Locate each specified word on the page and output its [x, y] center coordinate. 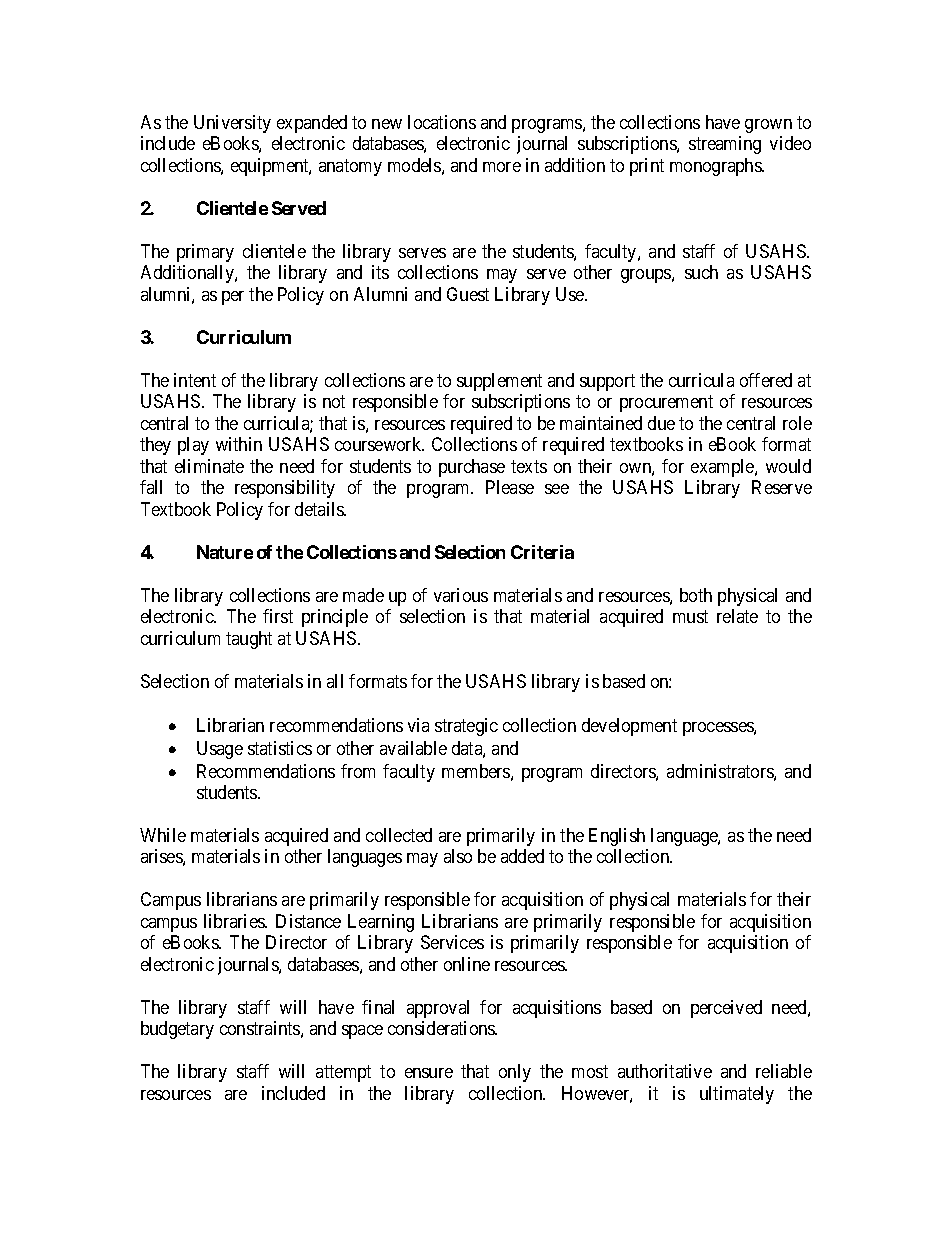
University [232, 124]
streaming [725, 145]
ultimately [737, 1095]
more [502, 167]
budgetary [177, 1030]
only [515, 1073]
